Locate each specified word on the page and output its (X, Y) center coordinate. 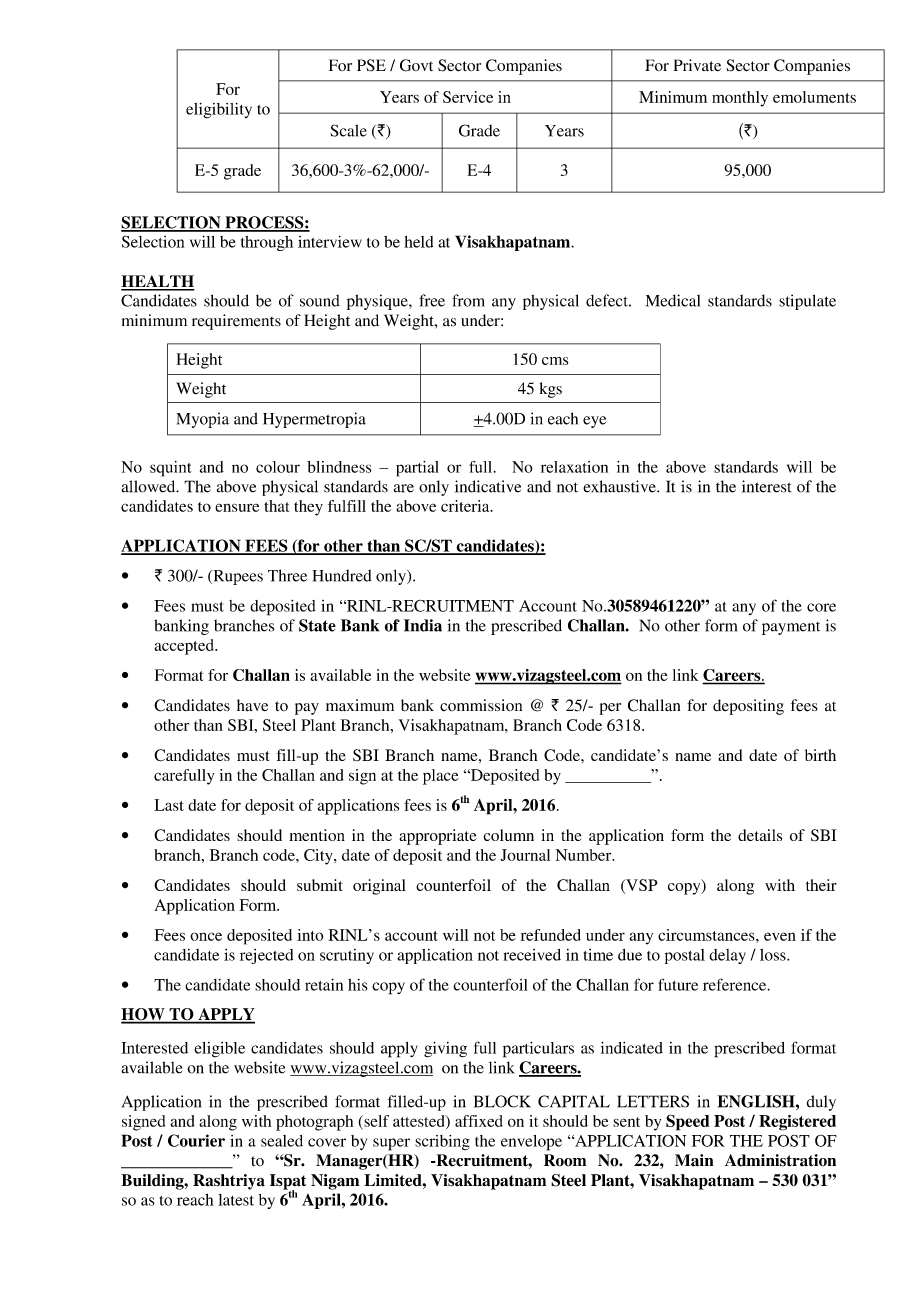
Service (468, 97)
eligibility (219, 111)
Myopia (203, 420)
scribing (442, 1142)
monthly (740, 99)
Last (169, 805)
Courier (196, 1140)
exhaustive (620, 486)
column (508, 835)
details (760, 835)
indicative (488, 486)
